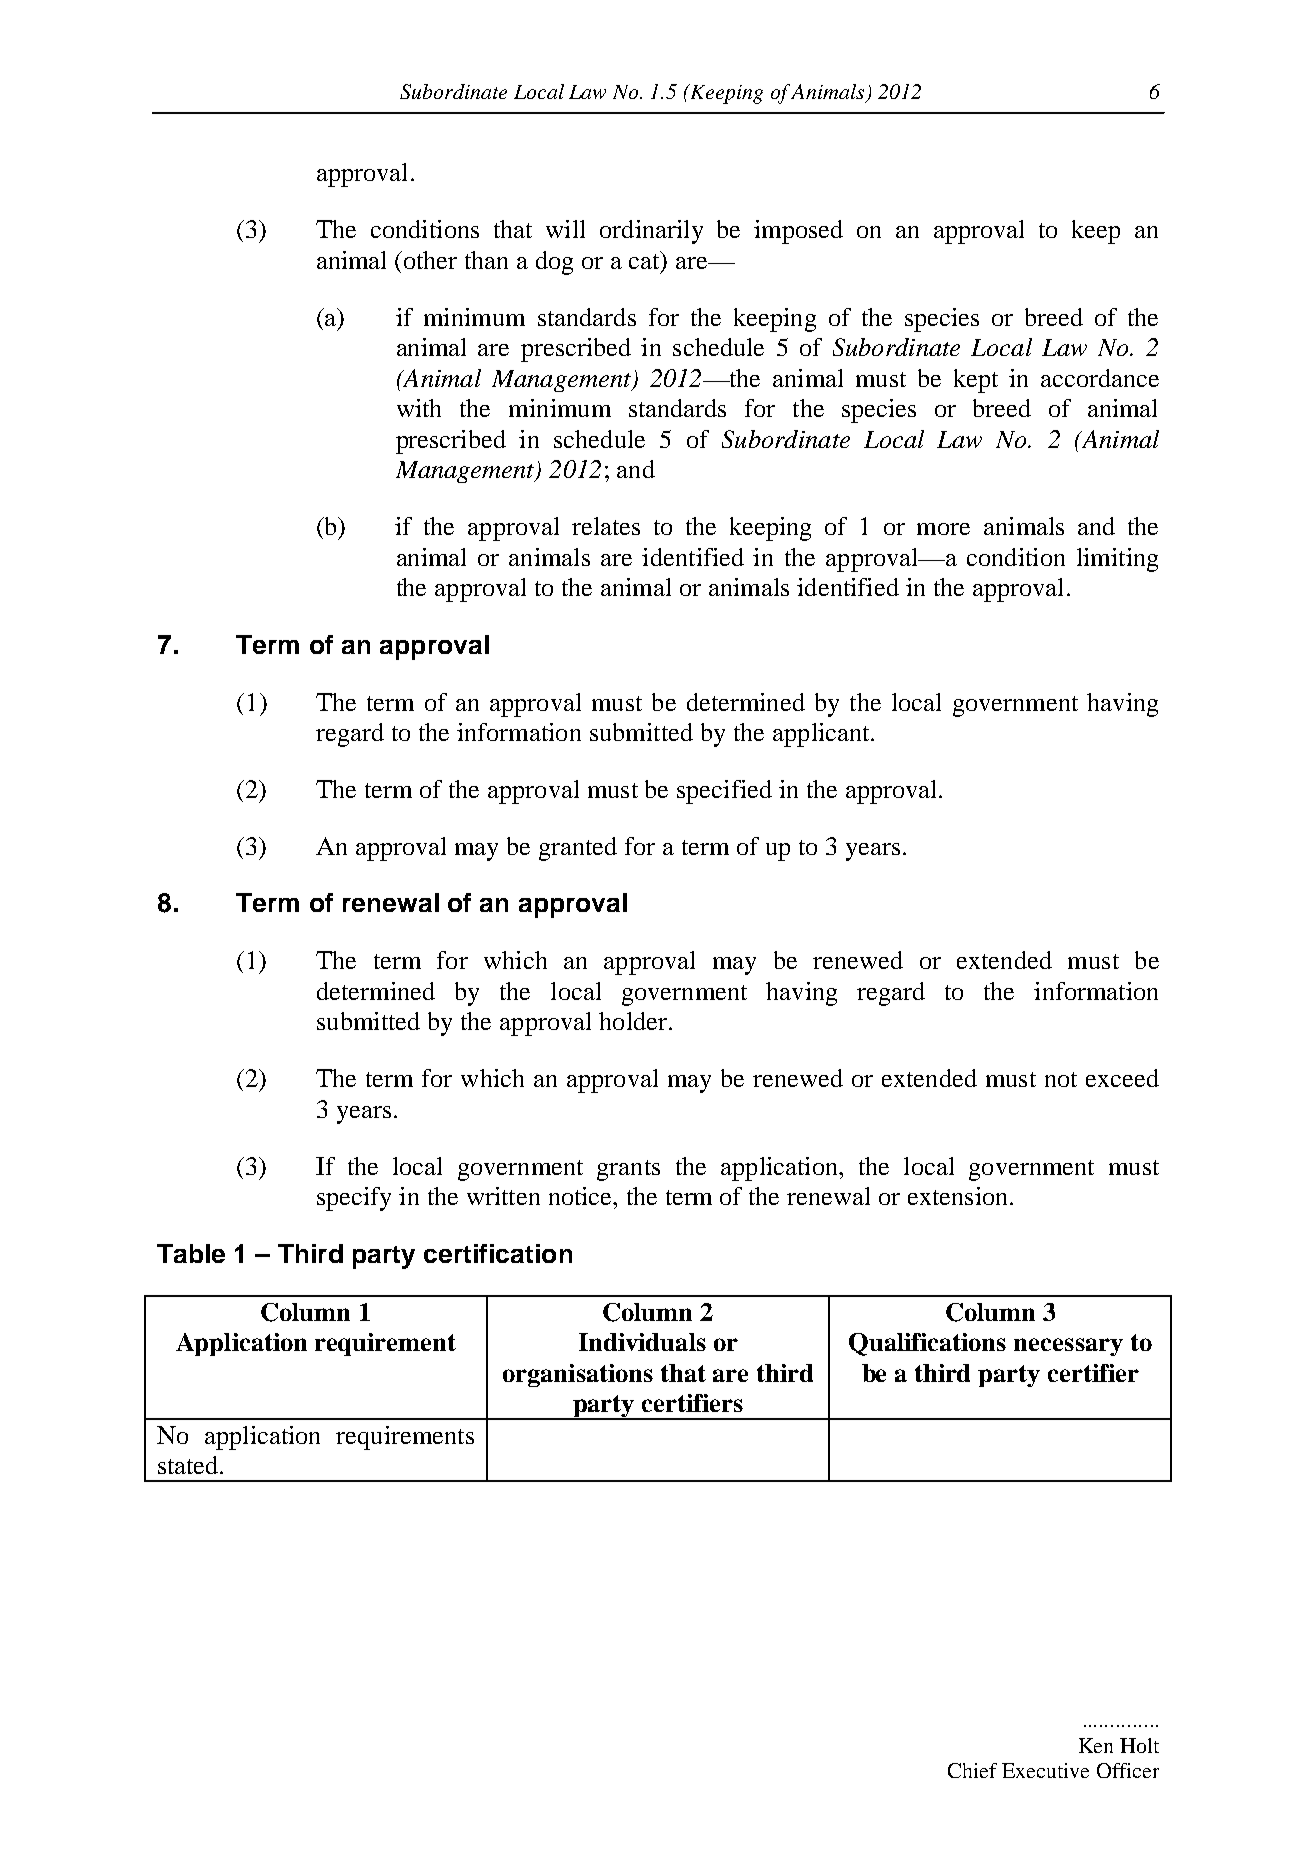  Describe the element at coordinates (189, 1465) in the screenshot. I see `stated` at that location.
